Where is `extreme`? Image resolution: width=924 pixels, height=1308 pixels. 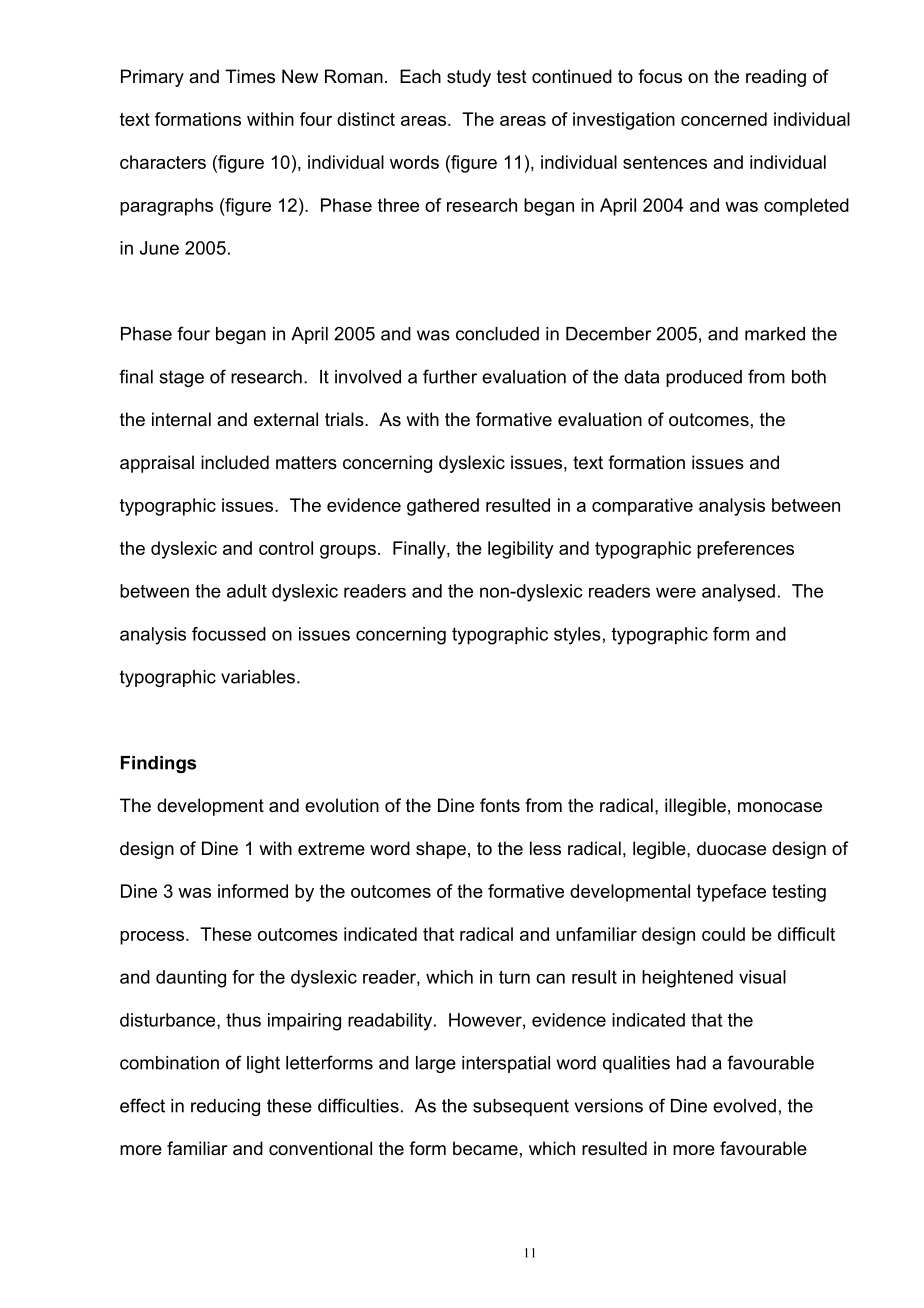
extreme is located at coordinates (331, 848).
